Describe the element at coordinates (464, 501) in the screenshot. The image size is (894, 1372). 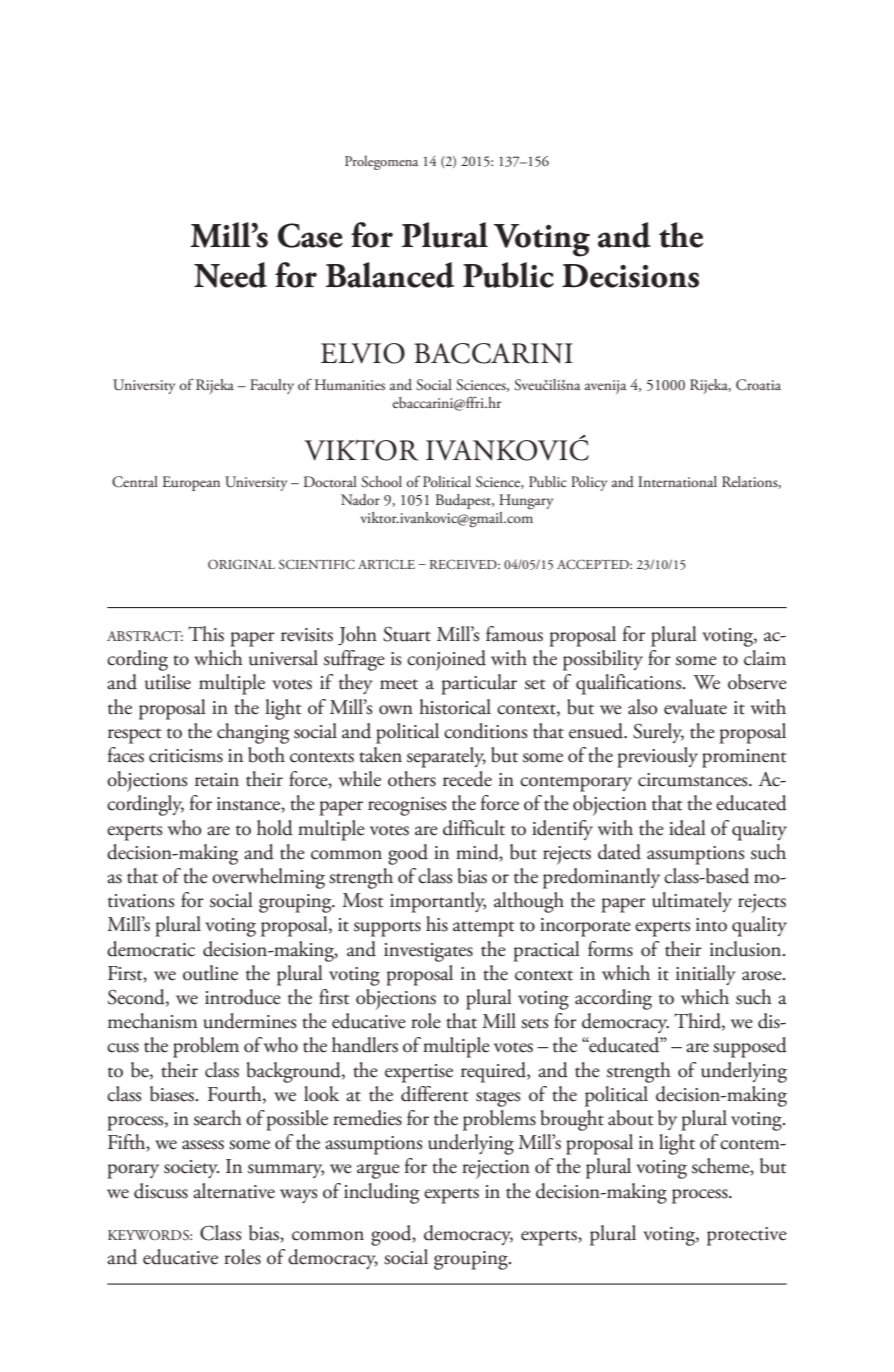
I see `Budapest` at that location.
